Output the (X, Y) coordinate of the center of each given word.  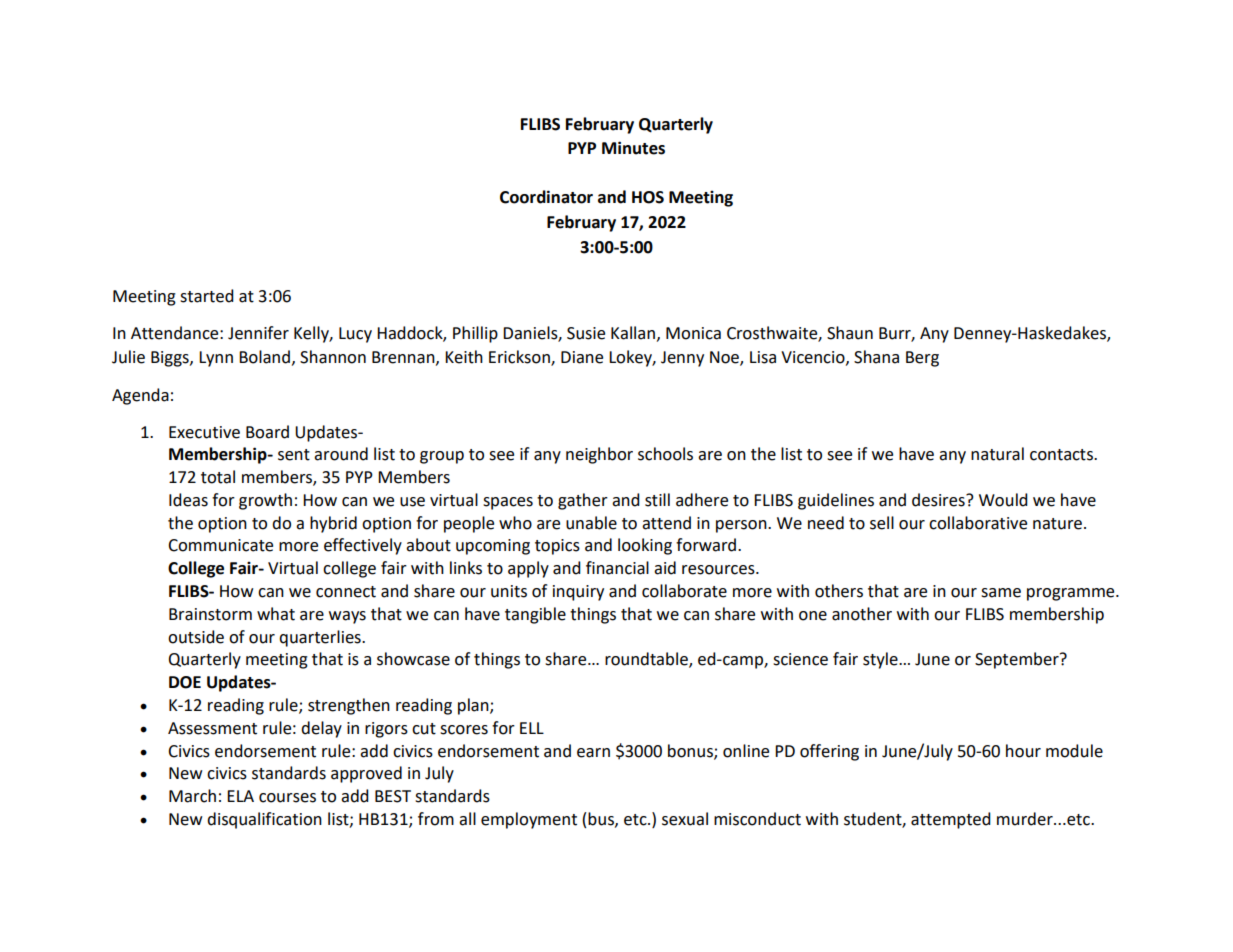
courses (287, 798)
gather (583, 501)
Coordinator (546, 197)
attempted (951, 820)
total (218, 477)
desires (939, 500)
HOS (648, 197)
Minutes (633, 148)
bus (602, 819)
